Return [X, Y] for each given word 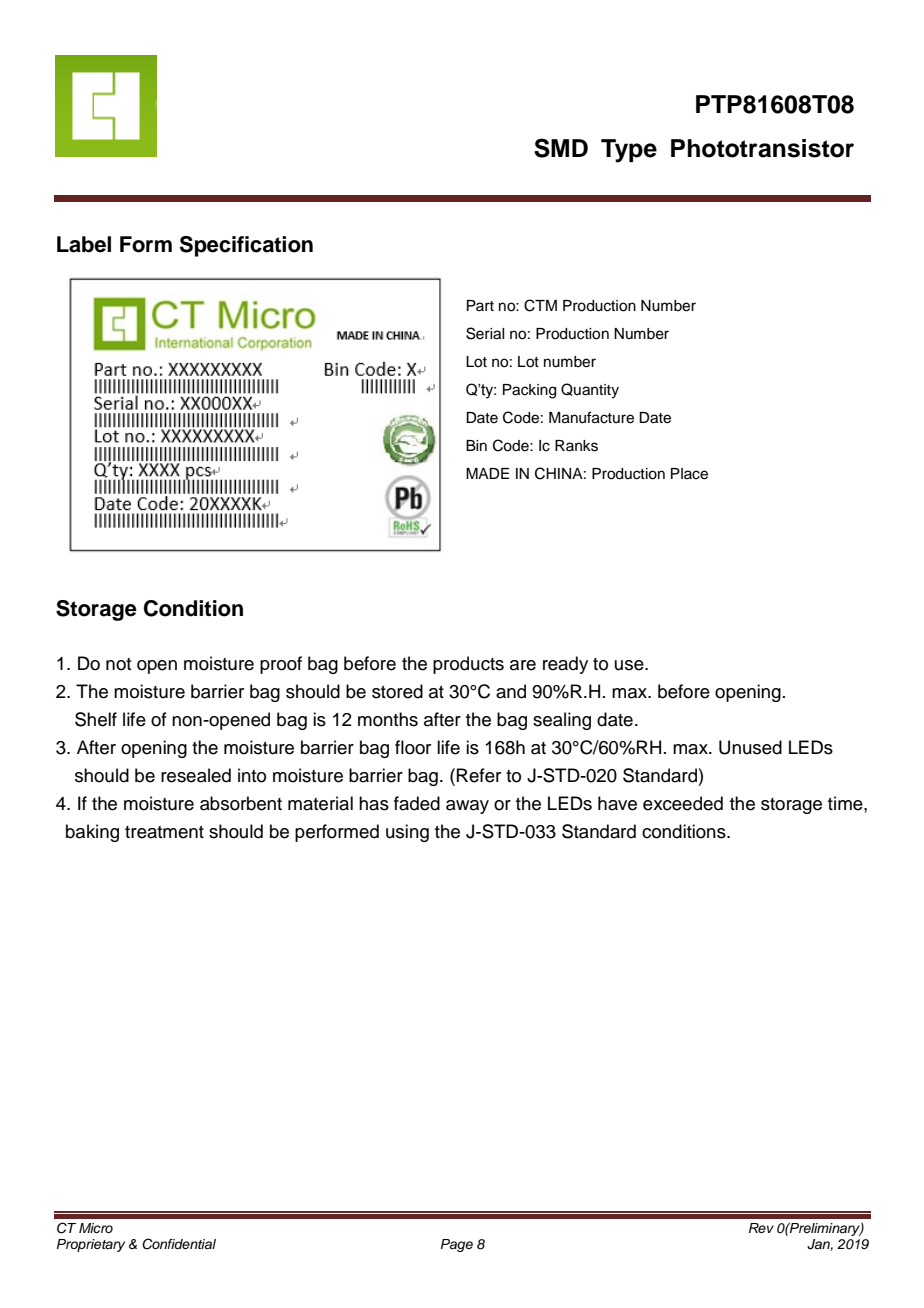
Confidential [179, 1244]
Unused [750, 747]
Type [629, 151]
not [118, 664]
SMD [561, 148]
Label [84, 244]
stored [397, 691]
